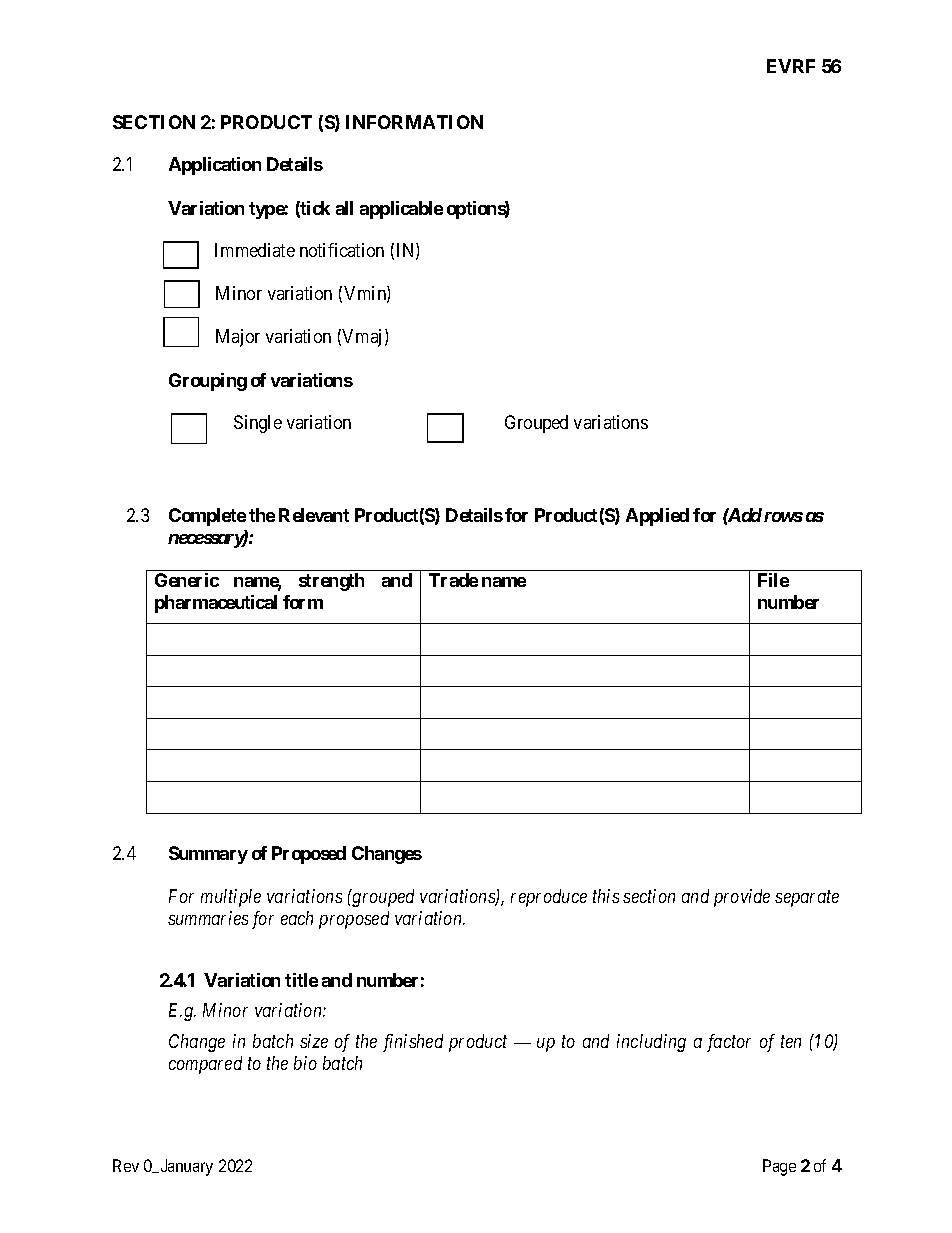  I want to click on Page, so click(779, 1167).
